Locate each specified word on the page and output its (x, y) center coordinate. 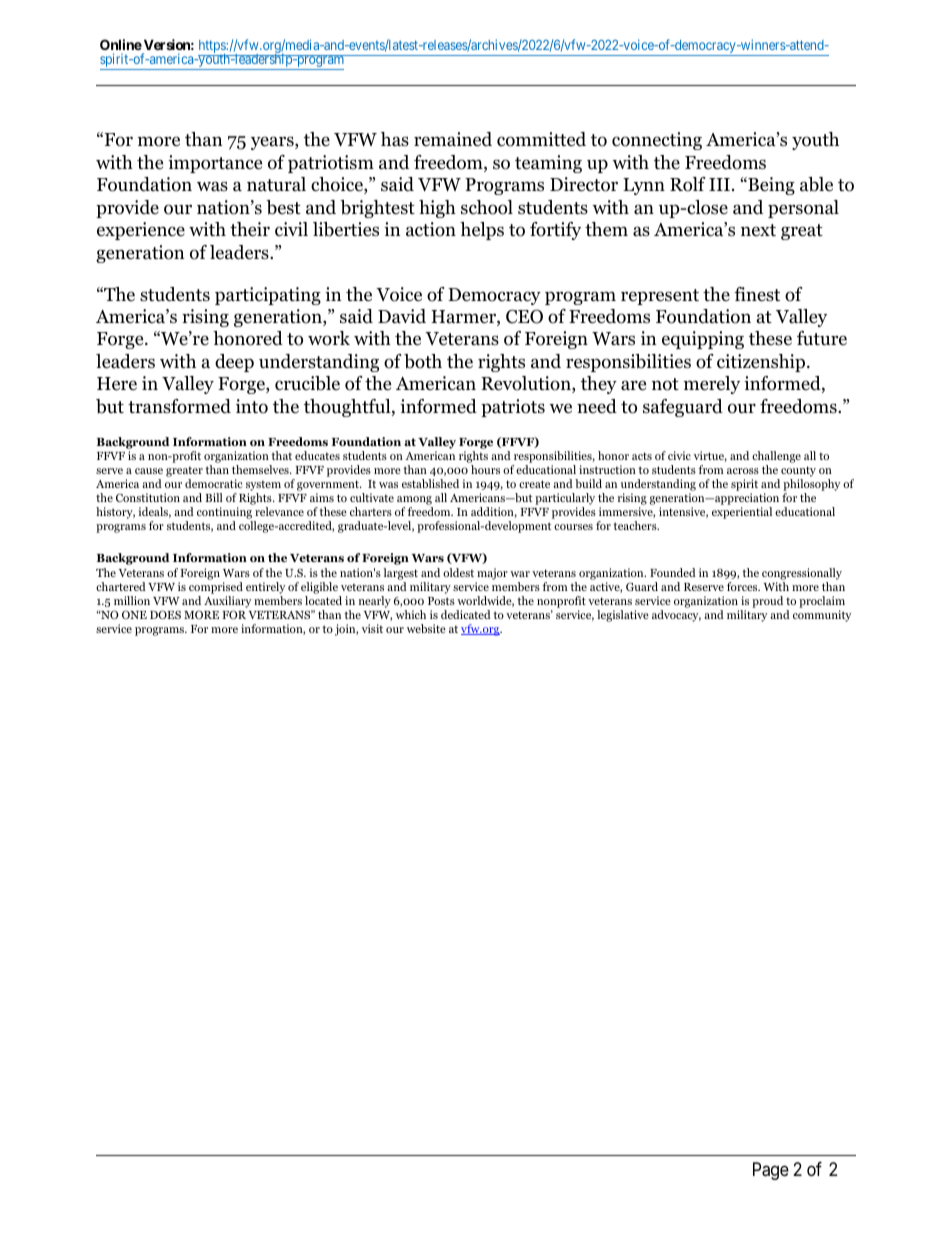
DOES (165, 614)
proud (767, 602)
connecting (657, 141)
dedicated (466, 614)
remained (453, 139)
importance (215, 164)
